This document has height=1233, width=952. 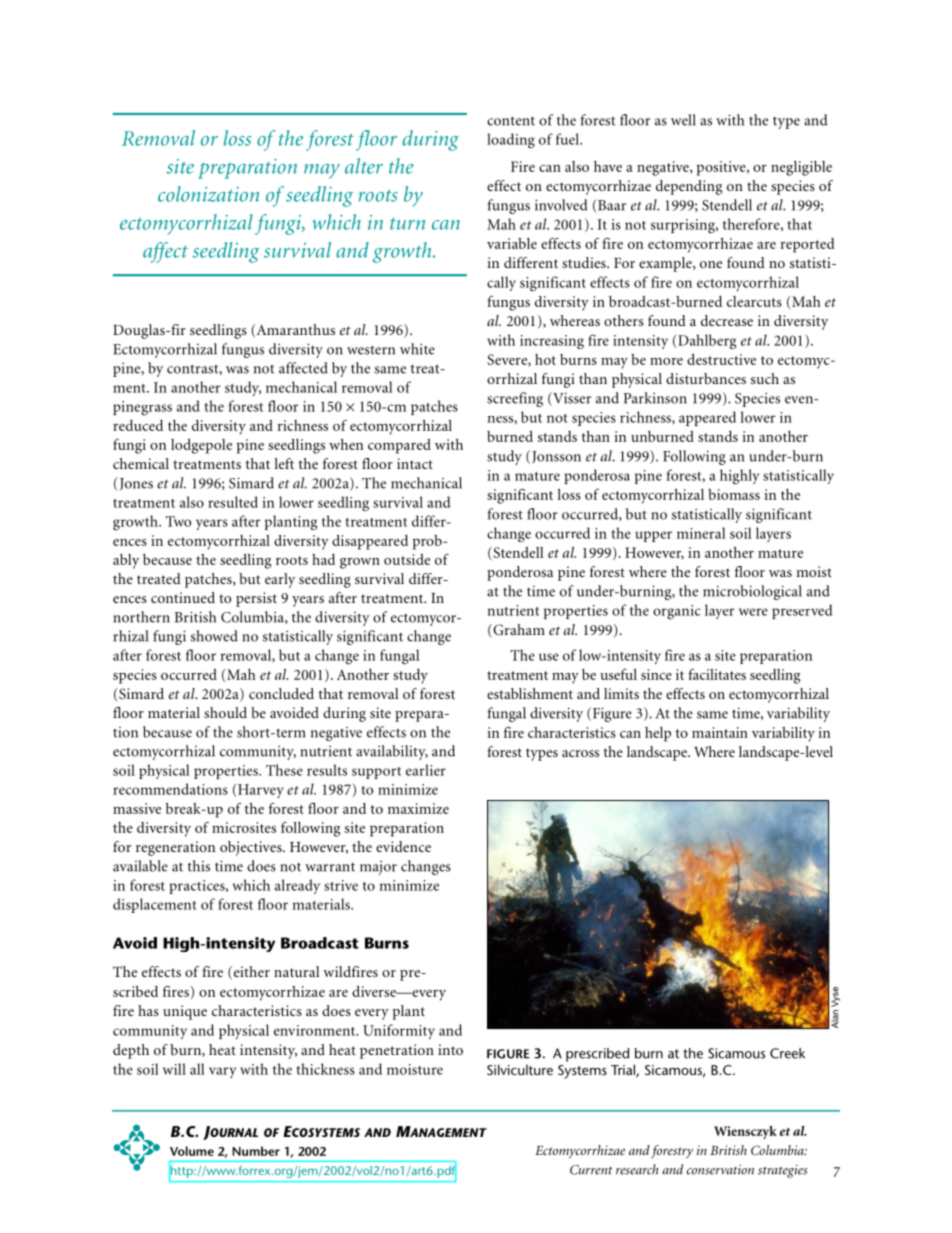 I want to click on facilitates, so click(x=717, y=674).
